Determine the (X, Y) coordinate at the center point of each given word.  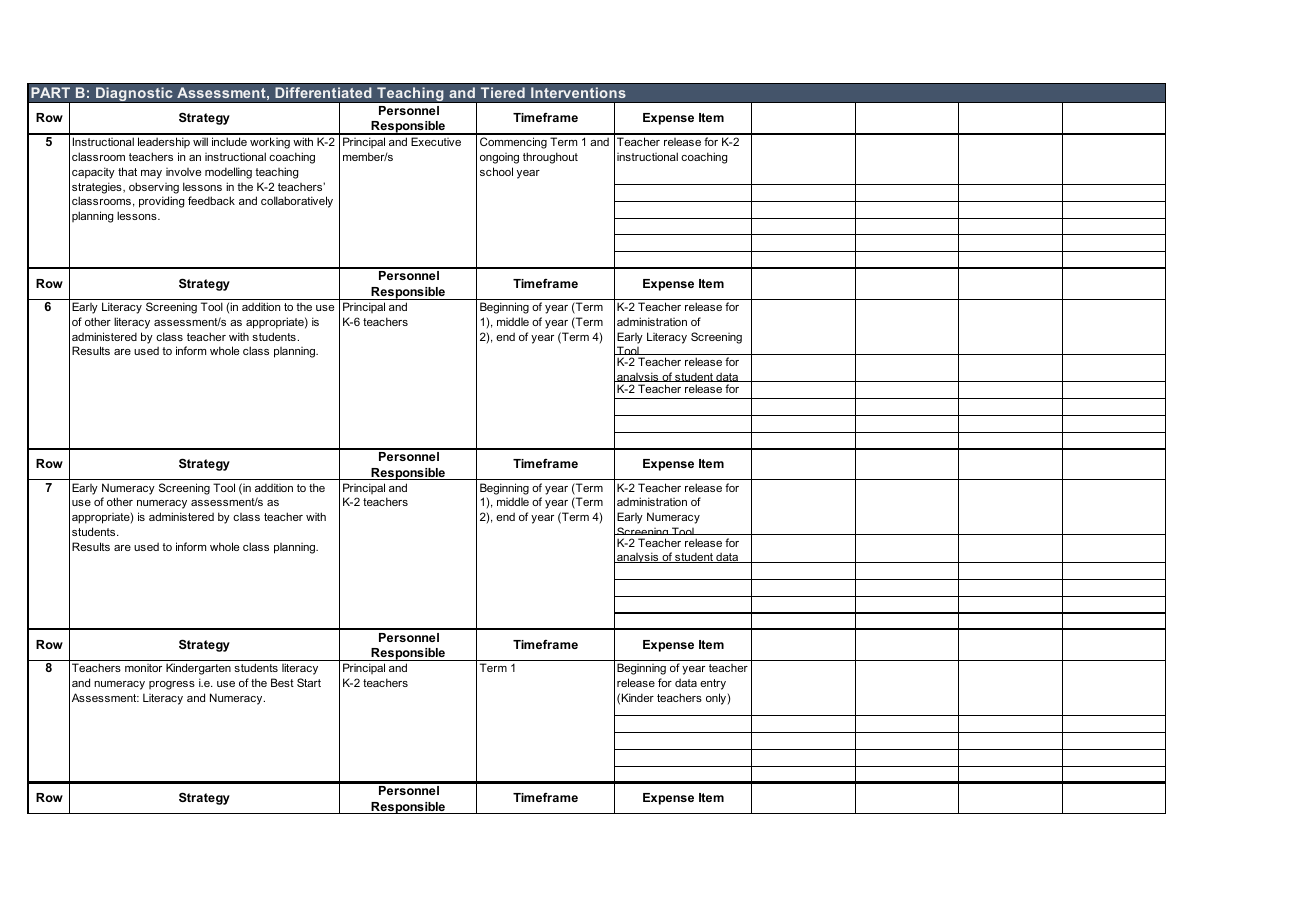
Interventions (578, 93)
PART (50, 92)
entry (713, 684)
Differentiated (323, 93)
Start (309, 682)
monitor (143, 668)
